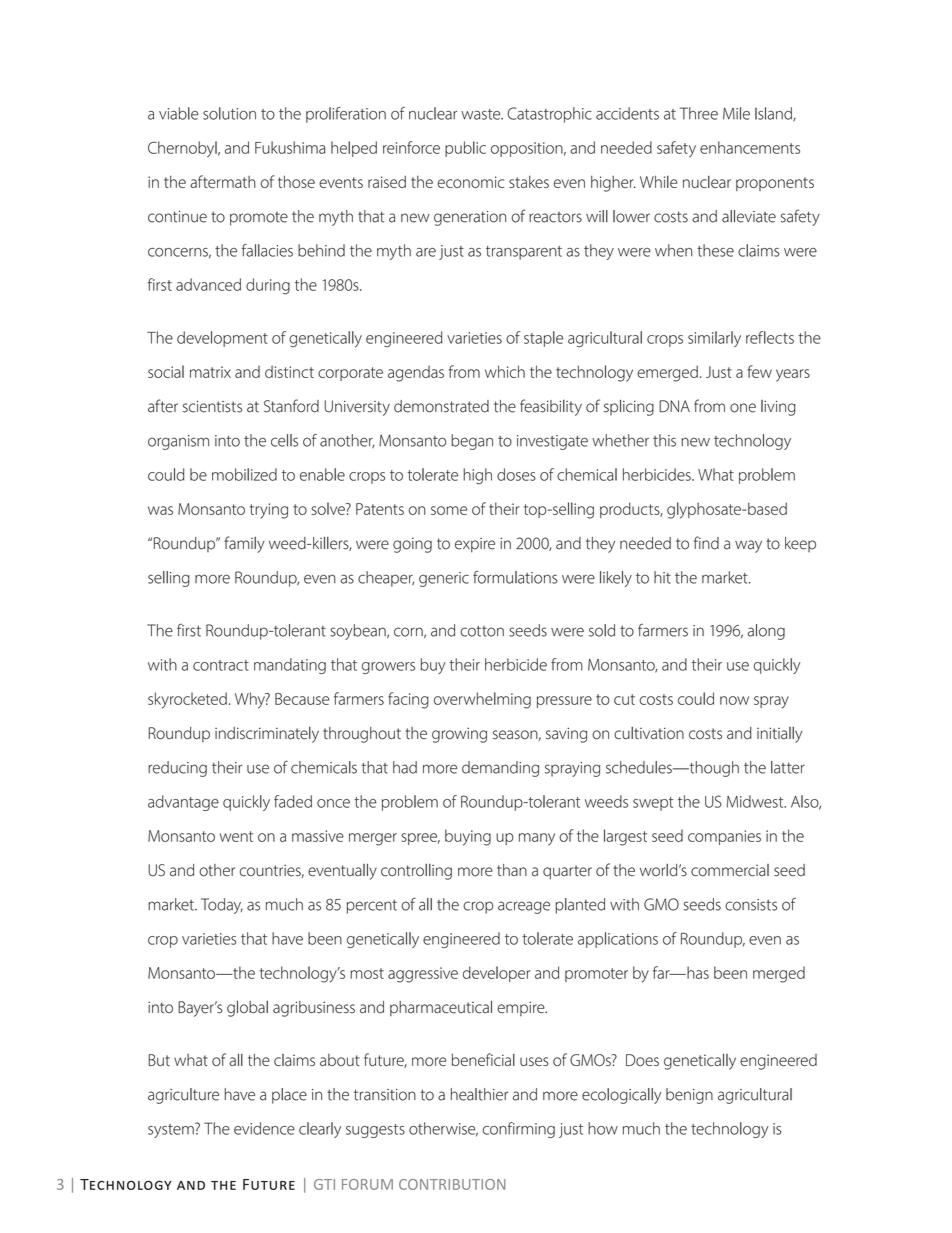  What do you see at coordinates (482, 631) in the document?
I see `cotton` at bounding box center [482, 631].
